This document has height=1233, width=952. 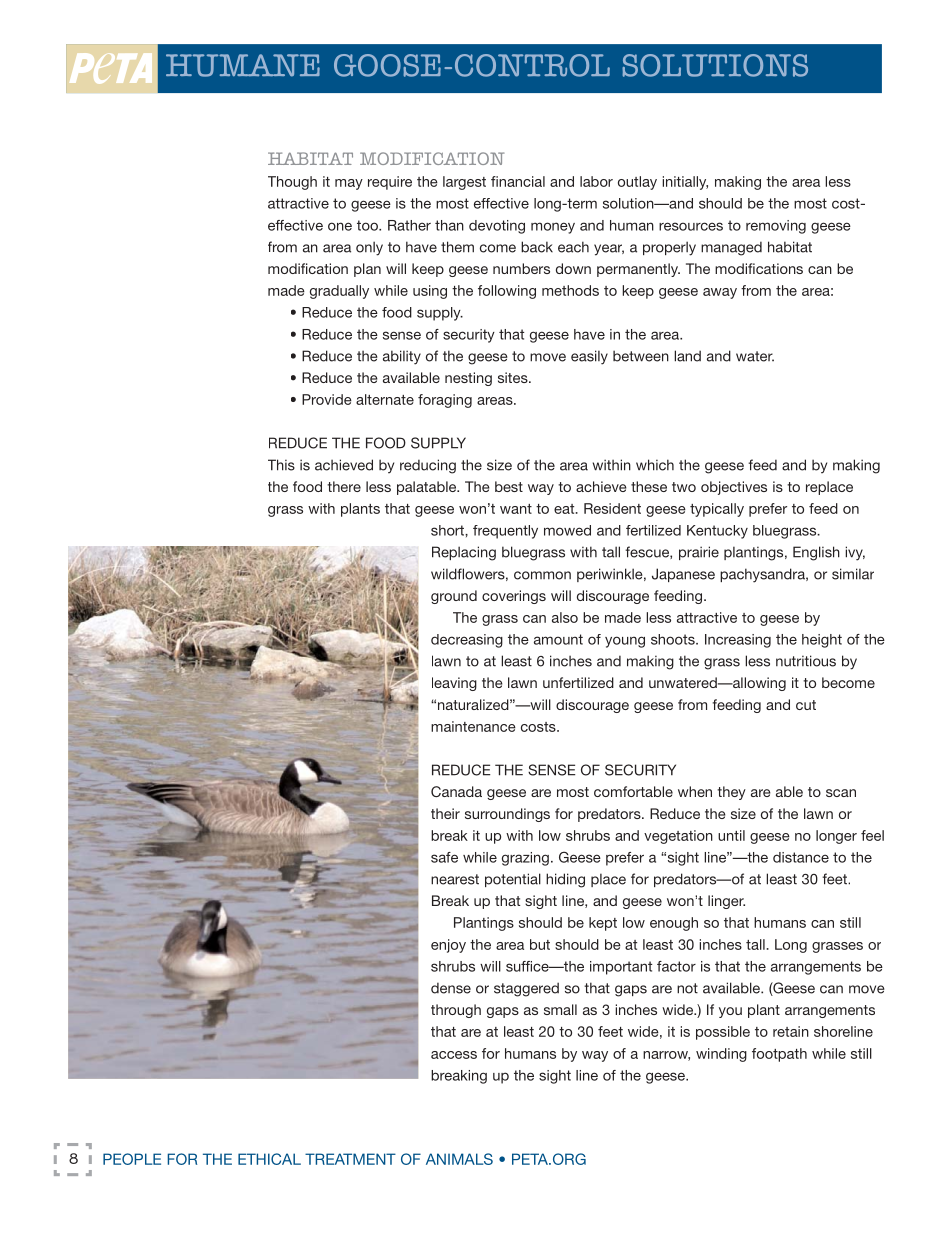 What do you see at coordinates (816, 553) in the document?
I see `English` at bounding box center [816, 553].
